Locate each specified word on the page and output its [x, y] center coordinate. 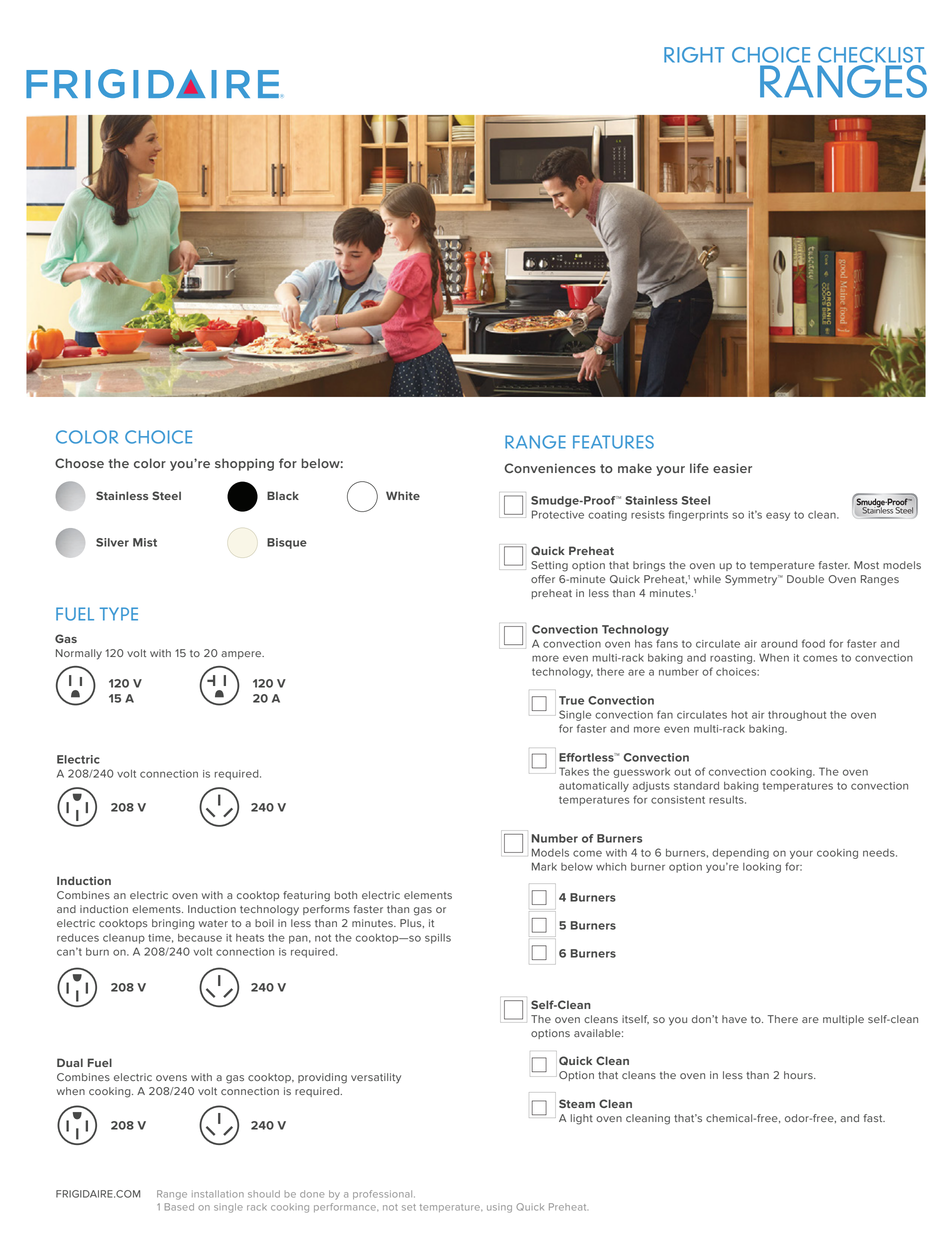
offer [543, 579]
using [499, 1209]
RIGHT [694, 55]
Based [179, 1207]
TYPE [119, 614]
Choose [79, 463]
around [779, 644]
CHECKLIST [871, 55]
